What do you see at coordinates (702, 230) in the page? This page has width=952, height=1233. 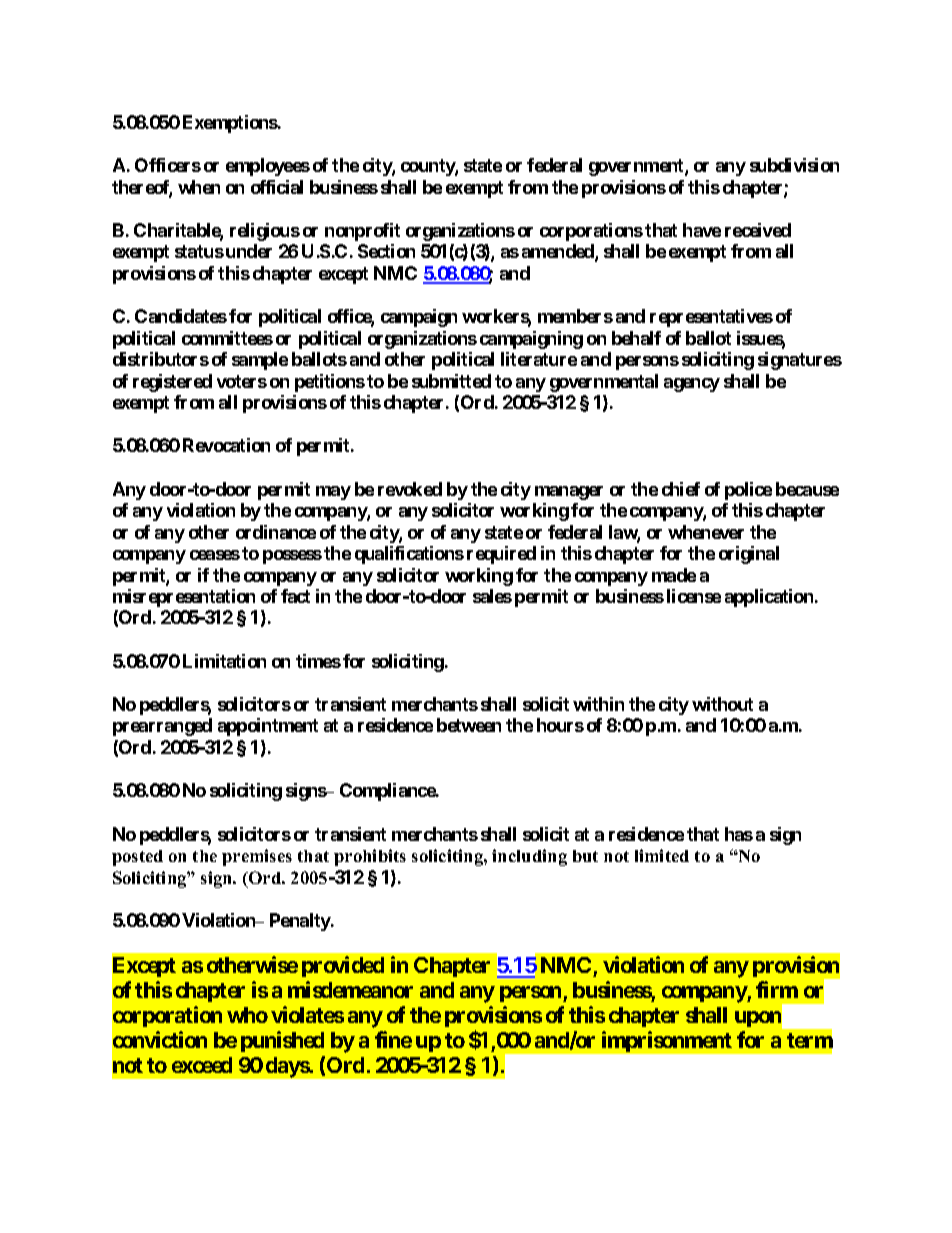 I see `have` at bounding box center [702, 230].
